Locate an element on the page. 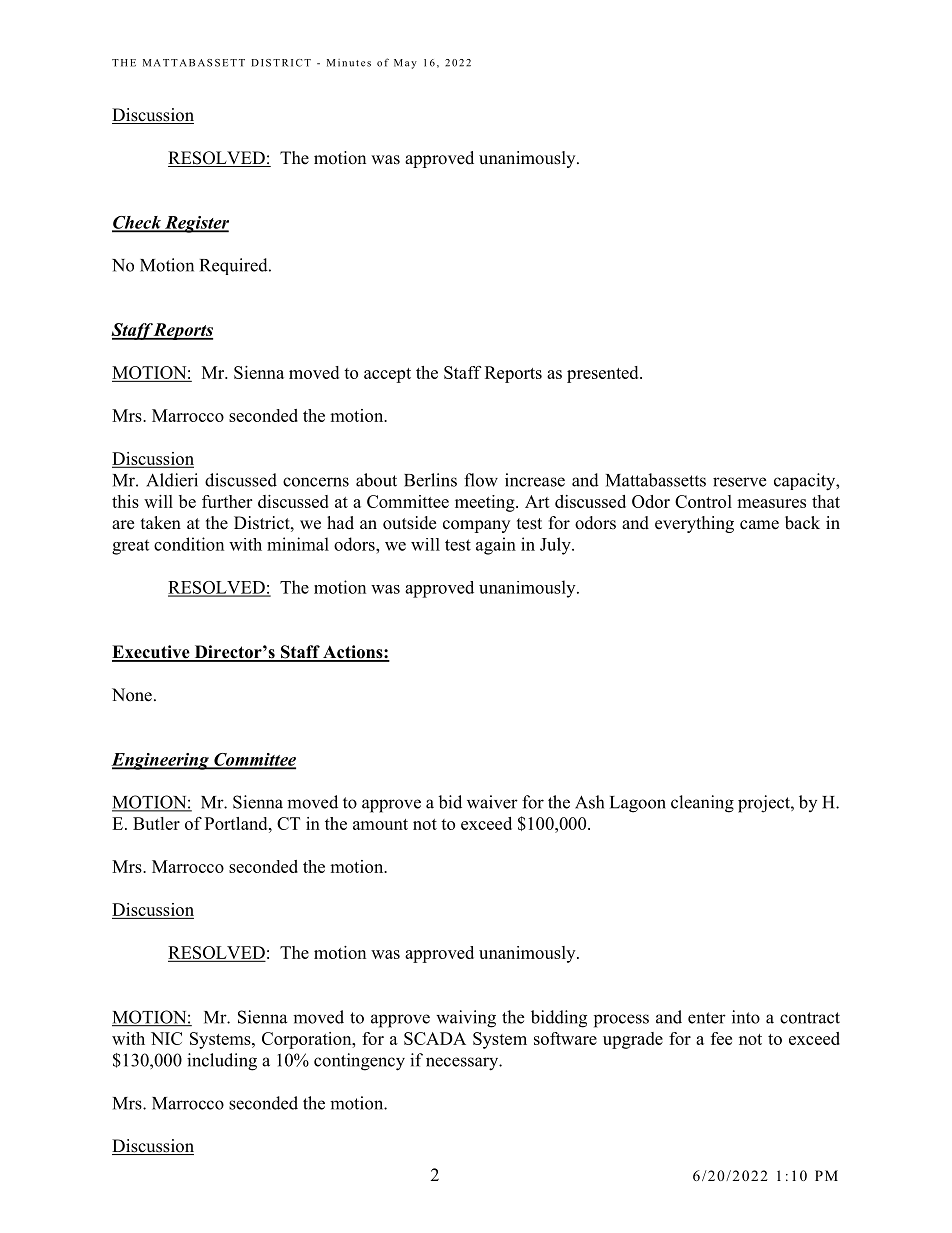  again is located at coordinates (496, 546).
